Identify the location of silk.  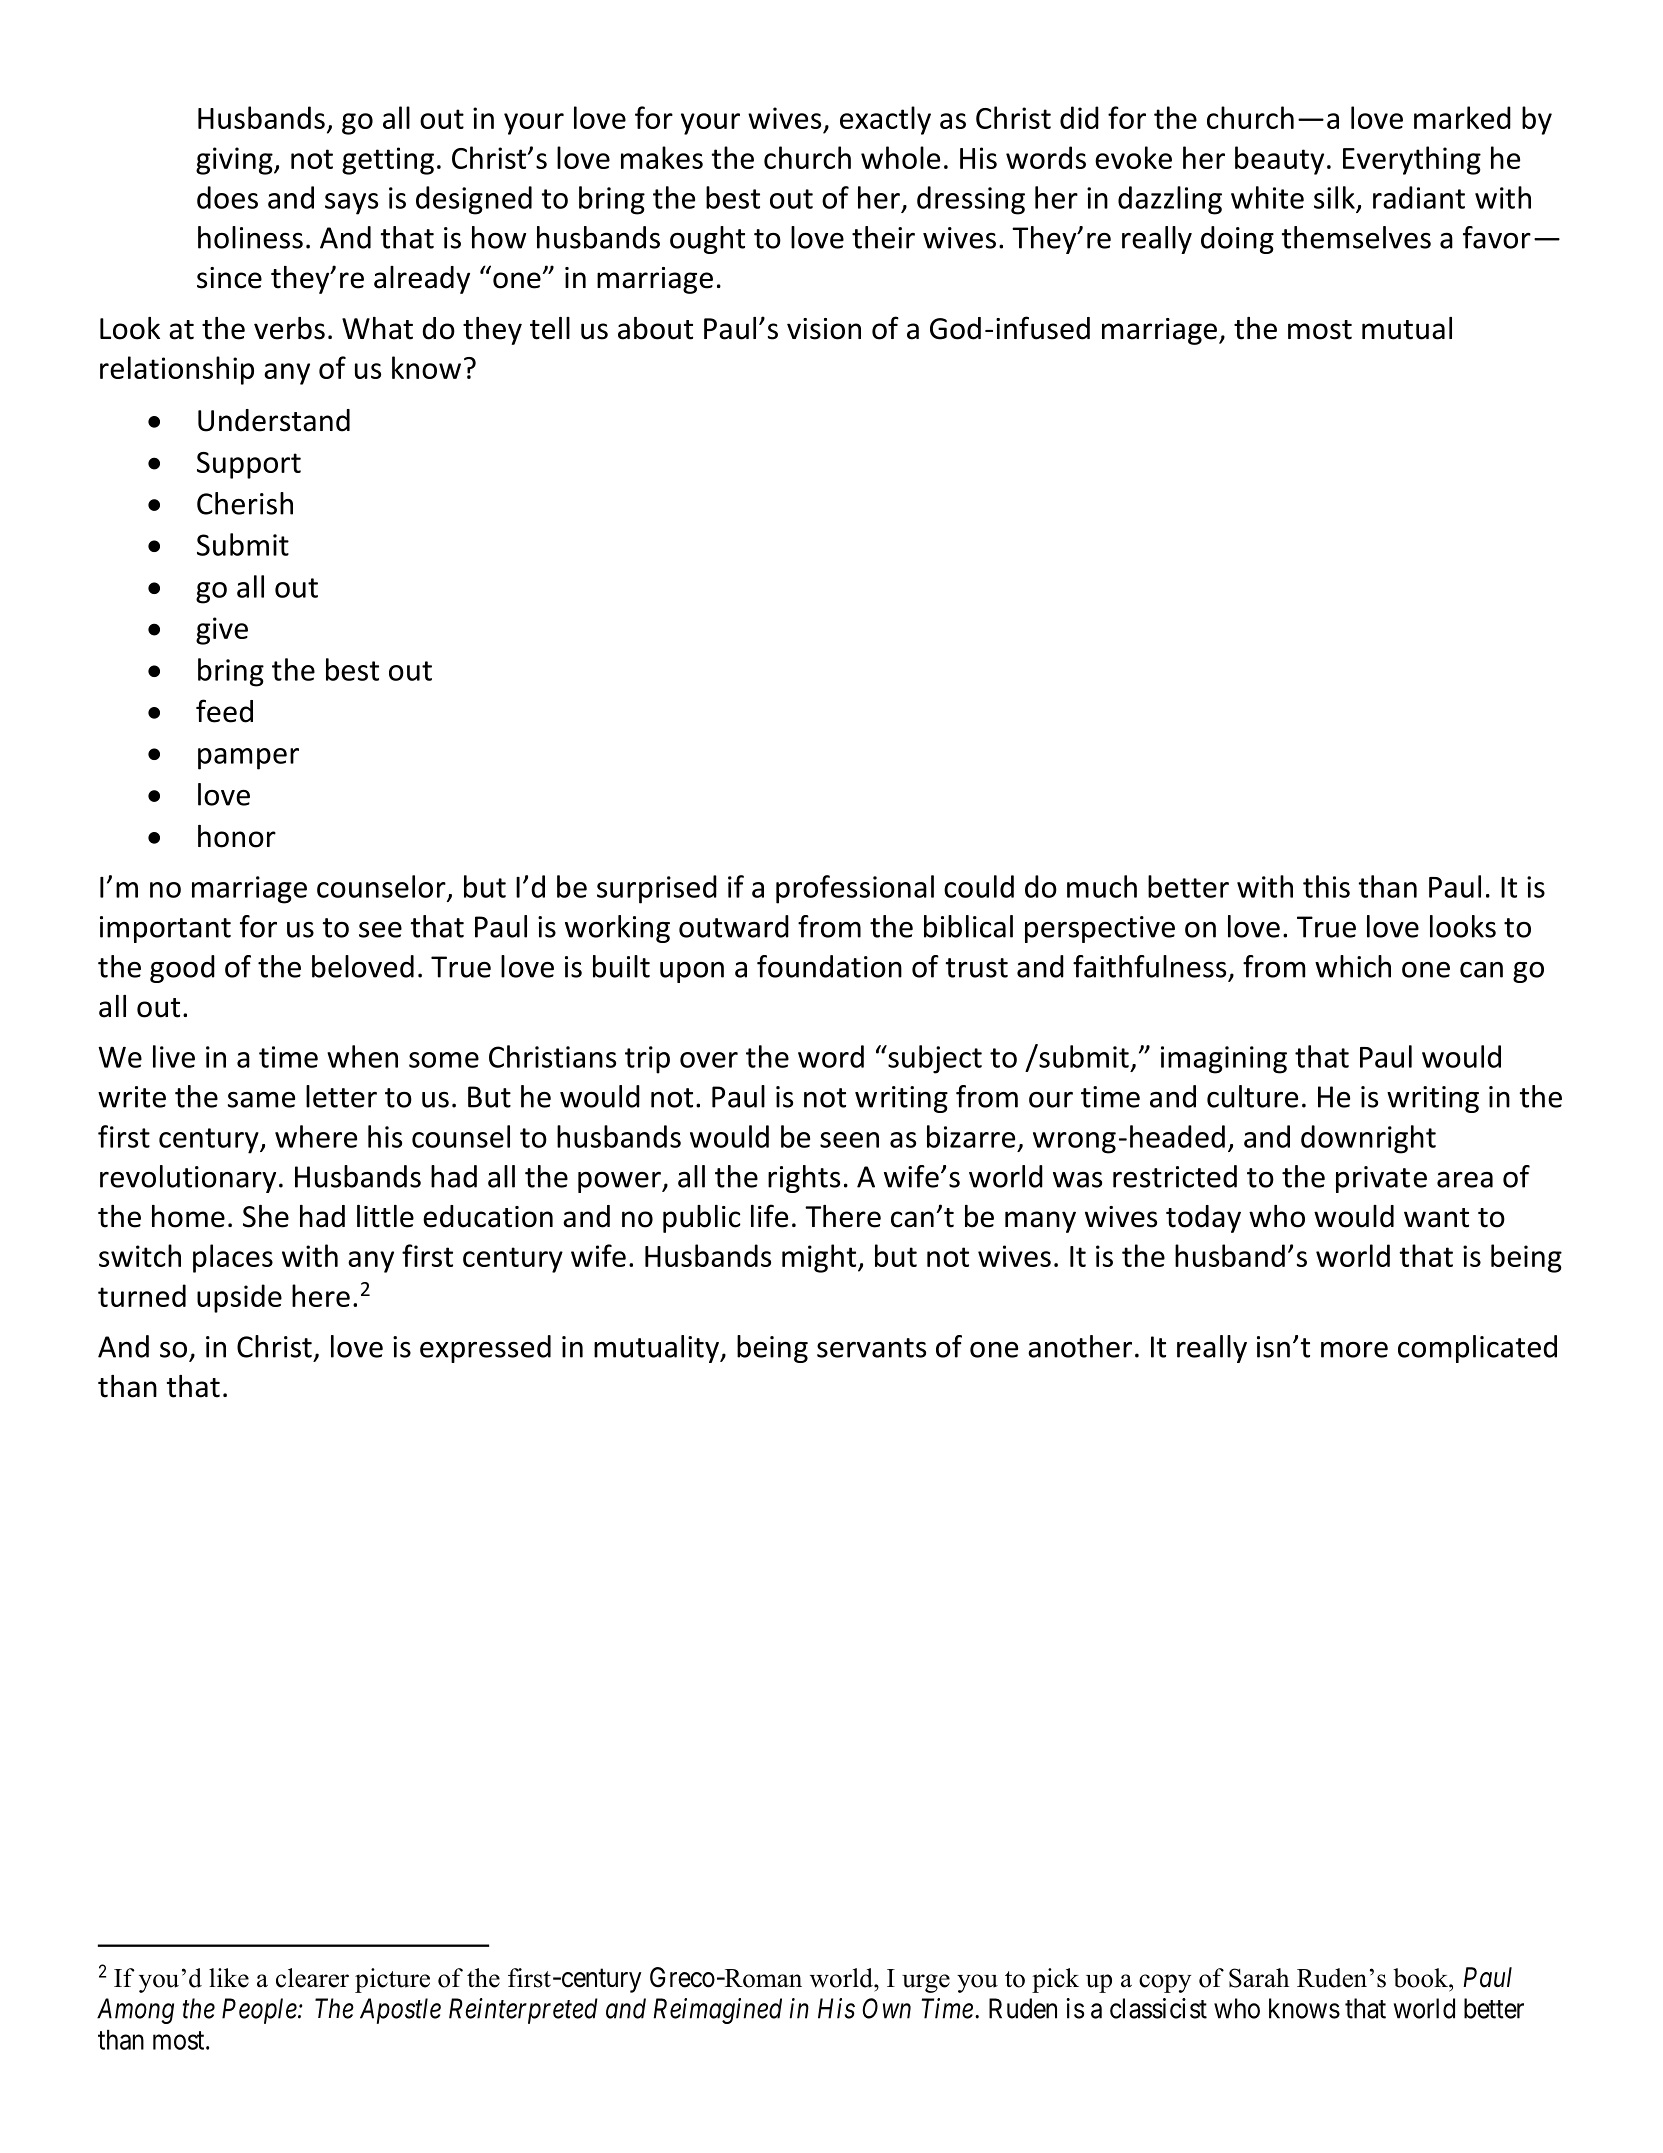
(1334, 197).
